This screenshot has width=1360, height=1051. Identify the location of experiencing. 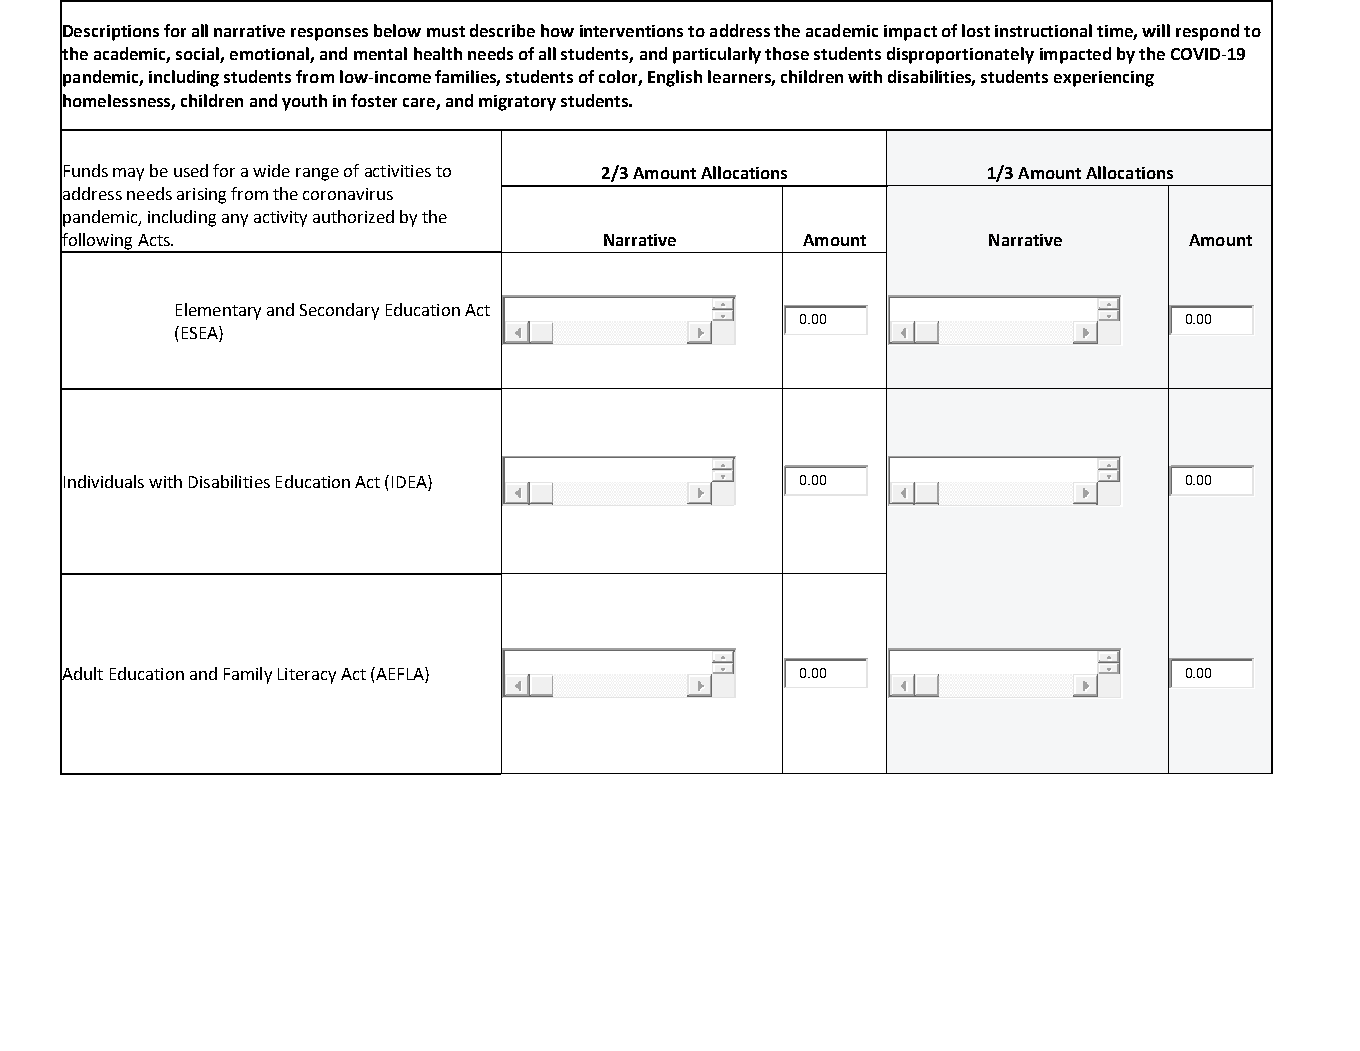
(1104, 79).
